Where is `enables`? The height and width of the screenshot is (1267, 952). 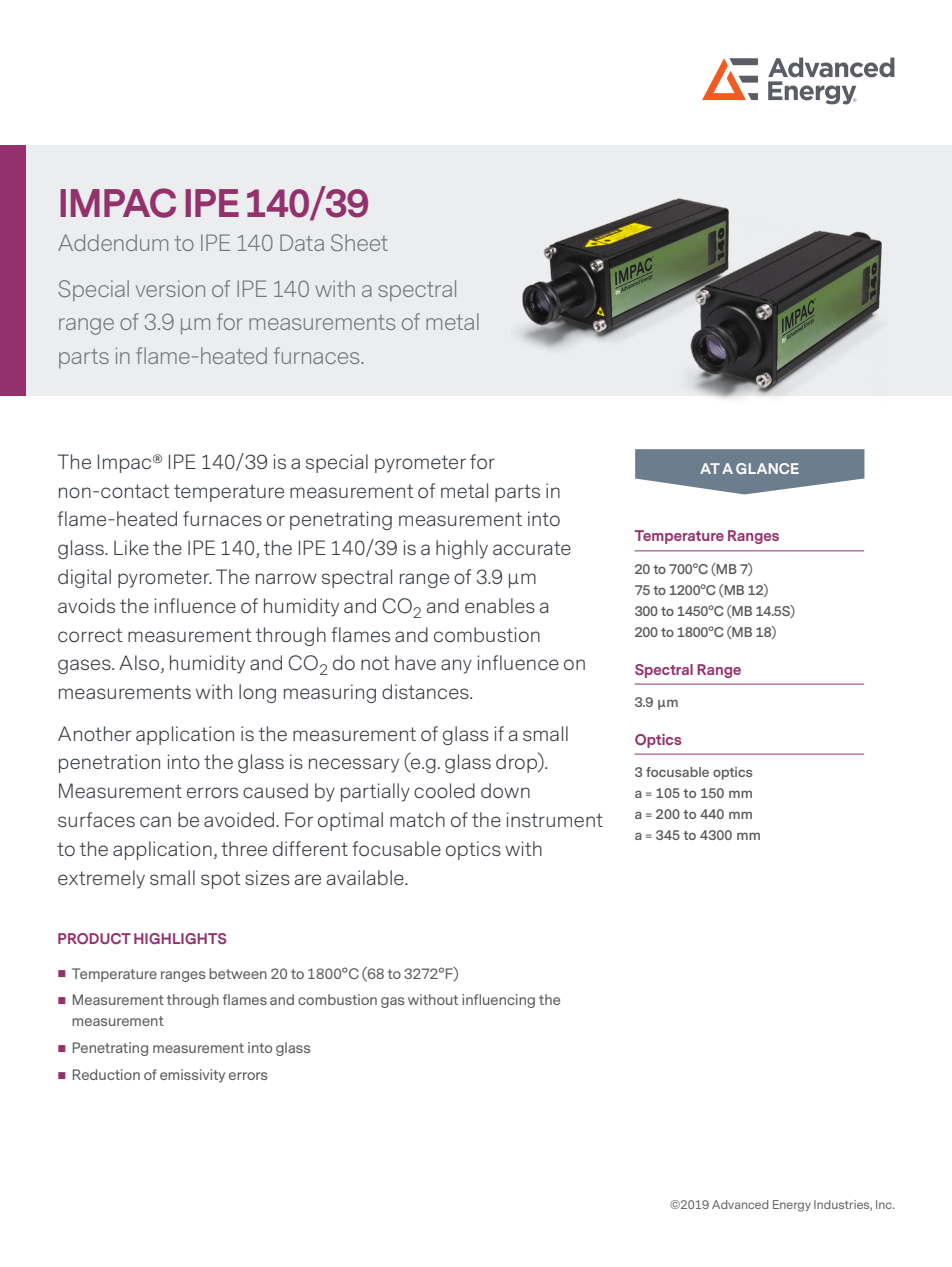
enables is located at coordinates (500, 605).
